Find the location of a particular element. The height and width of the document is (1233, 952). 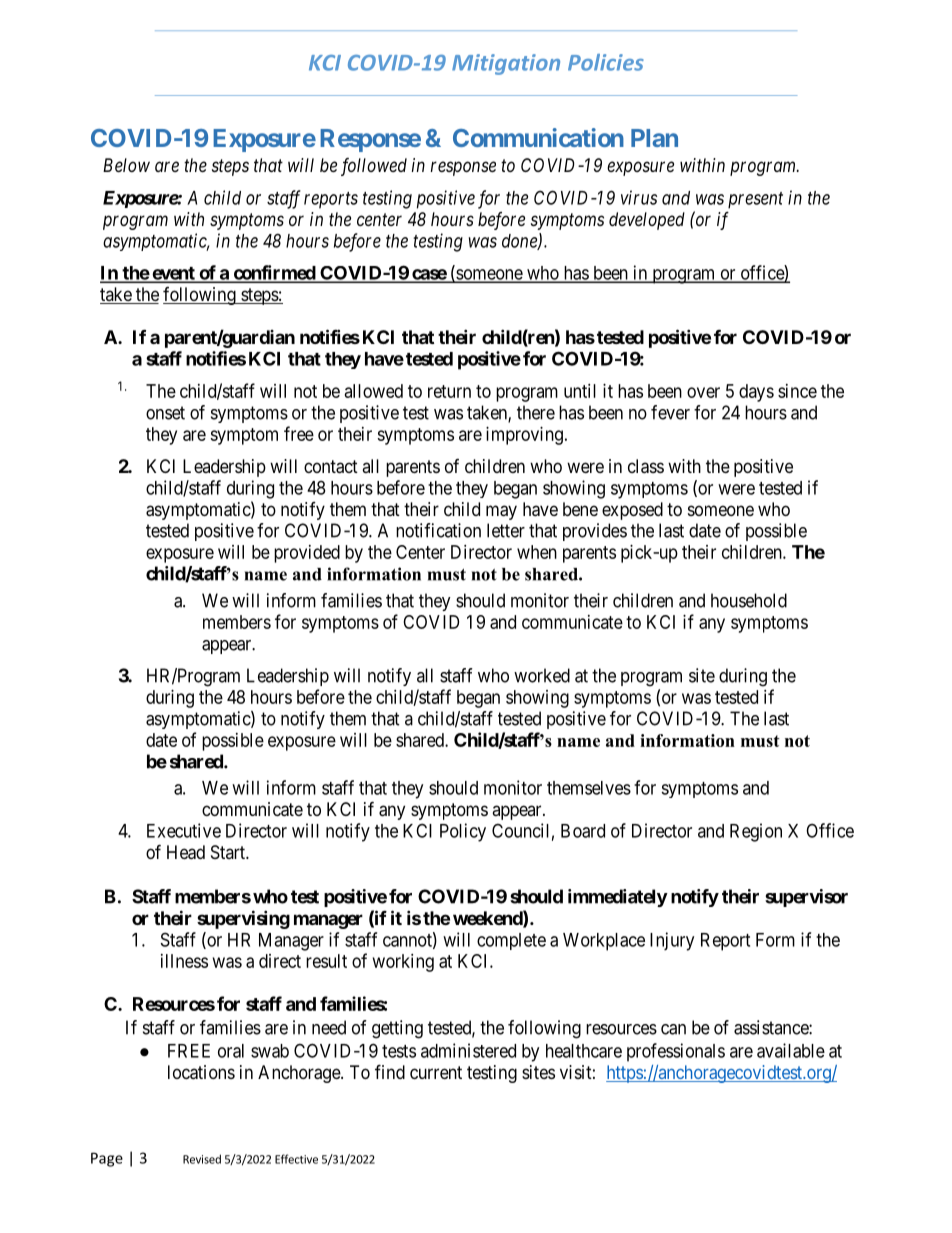

over is located at coordinates (703, 392).
